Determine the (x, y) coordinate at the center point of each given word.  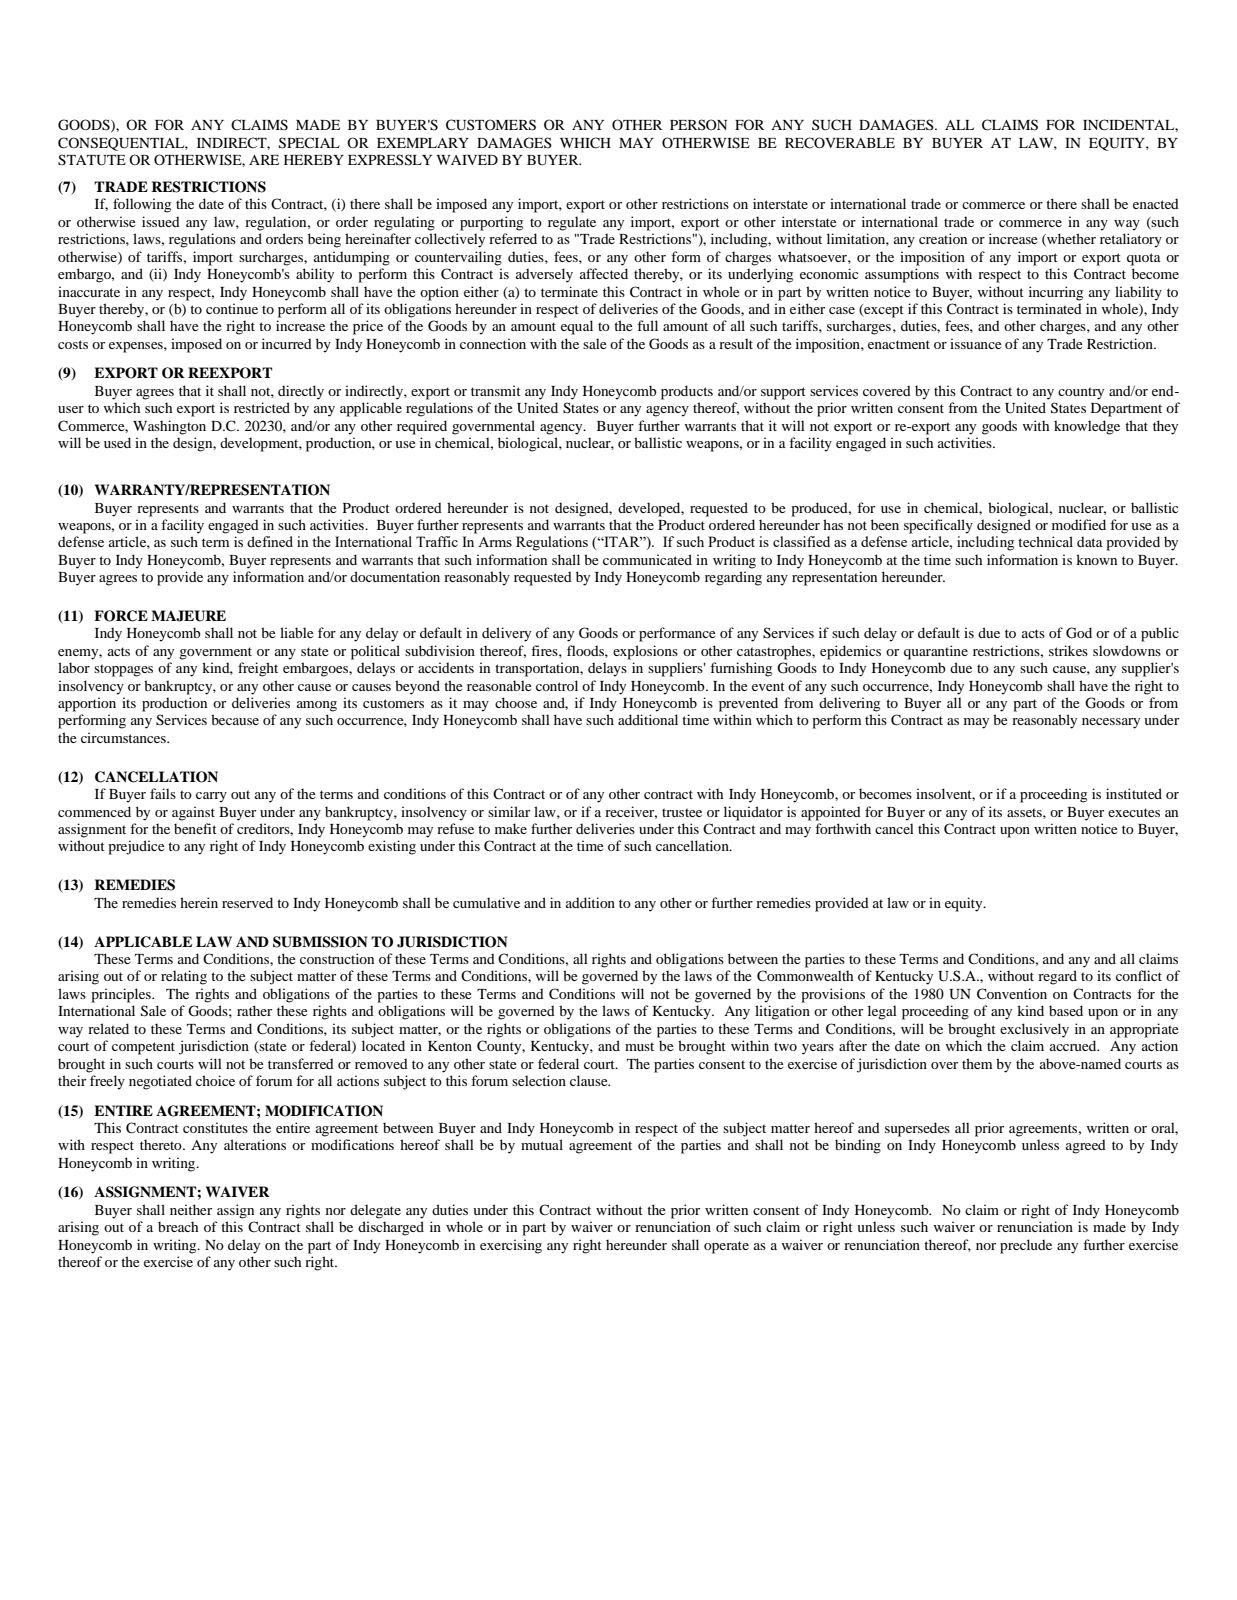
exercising (511, 1246)
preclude (1026, 1246)
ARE (264, 160)
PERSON (698, 124)
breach (178, 1226)
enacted (1156, 203)
